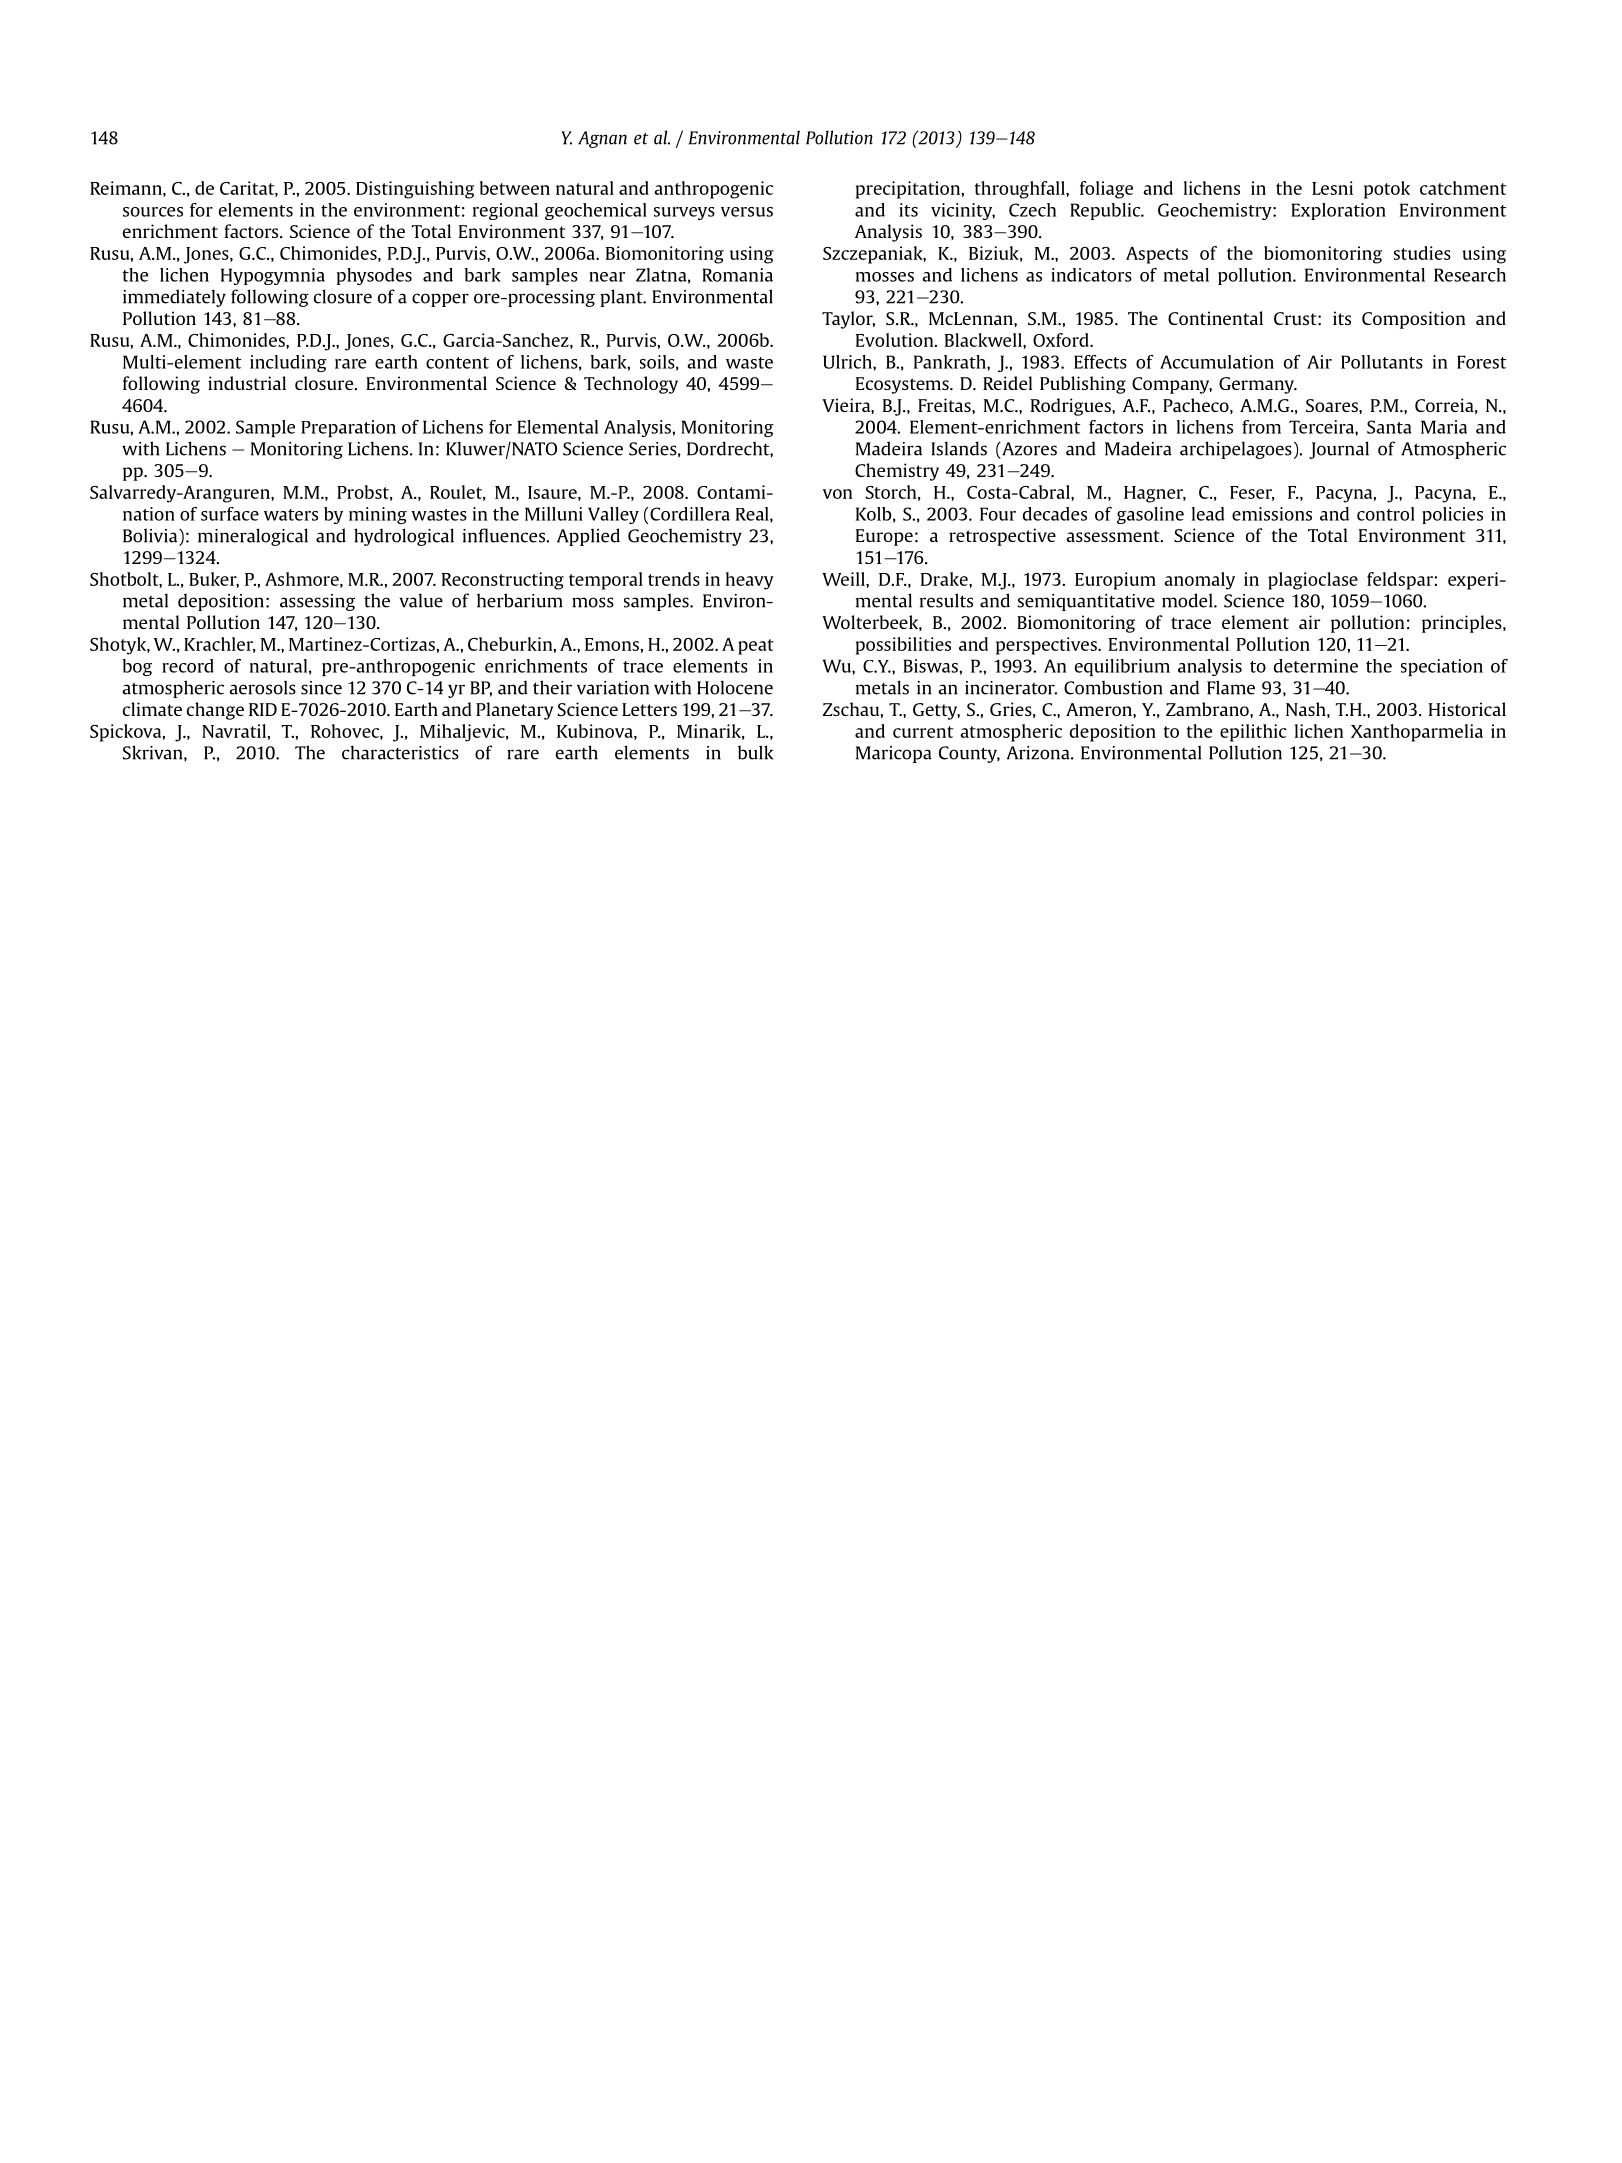 The height and width of the screenshot is (2163, 1622). I want to click on versus, so click(747, 212).
